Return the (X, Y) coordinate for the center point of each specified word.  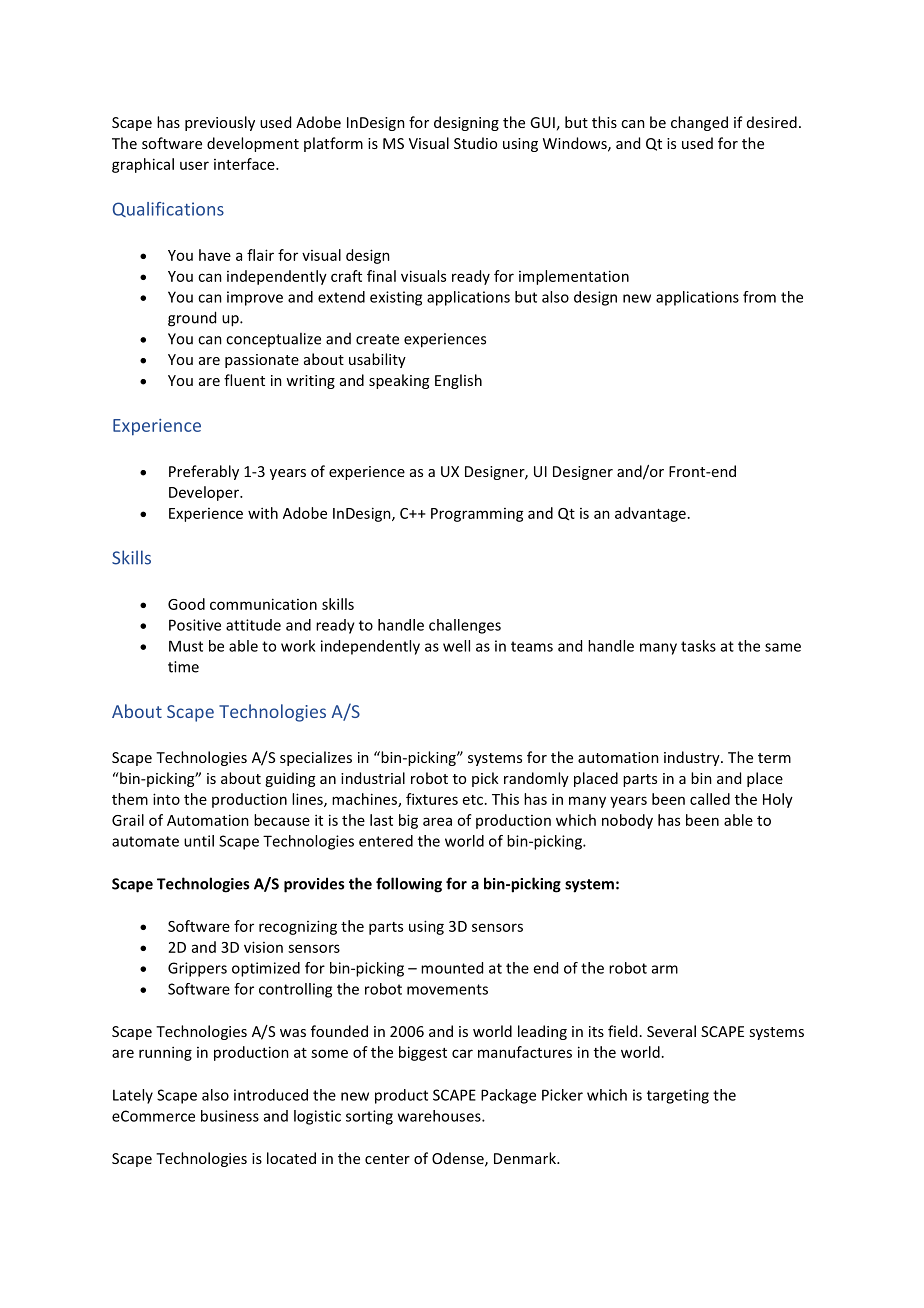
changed (699, 123)
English (458, 381)
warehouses (440, 1116)
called (710, 799)
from (759, 297)
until (199, 841)
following (409, 885)
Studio (475, 143)
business (230, 1116)
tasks (698, 646)
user (194, 165)
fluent (244, 380)
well (456, 646)
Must (186, 646)
